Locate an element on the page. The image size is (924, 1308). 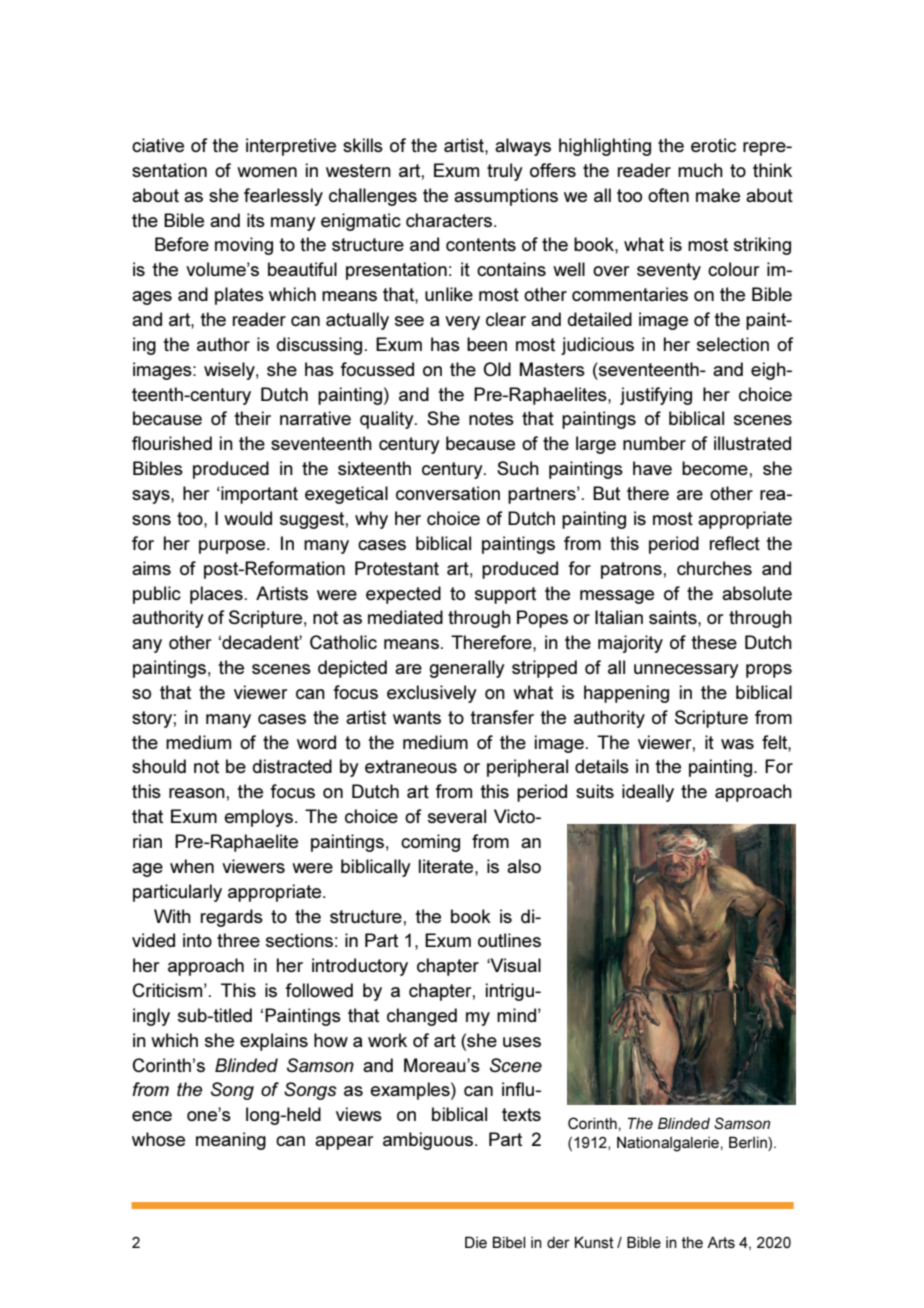
women is located at coordinates (267, 172).
